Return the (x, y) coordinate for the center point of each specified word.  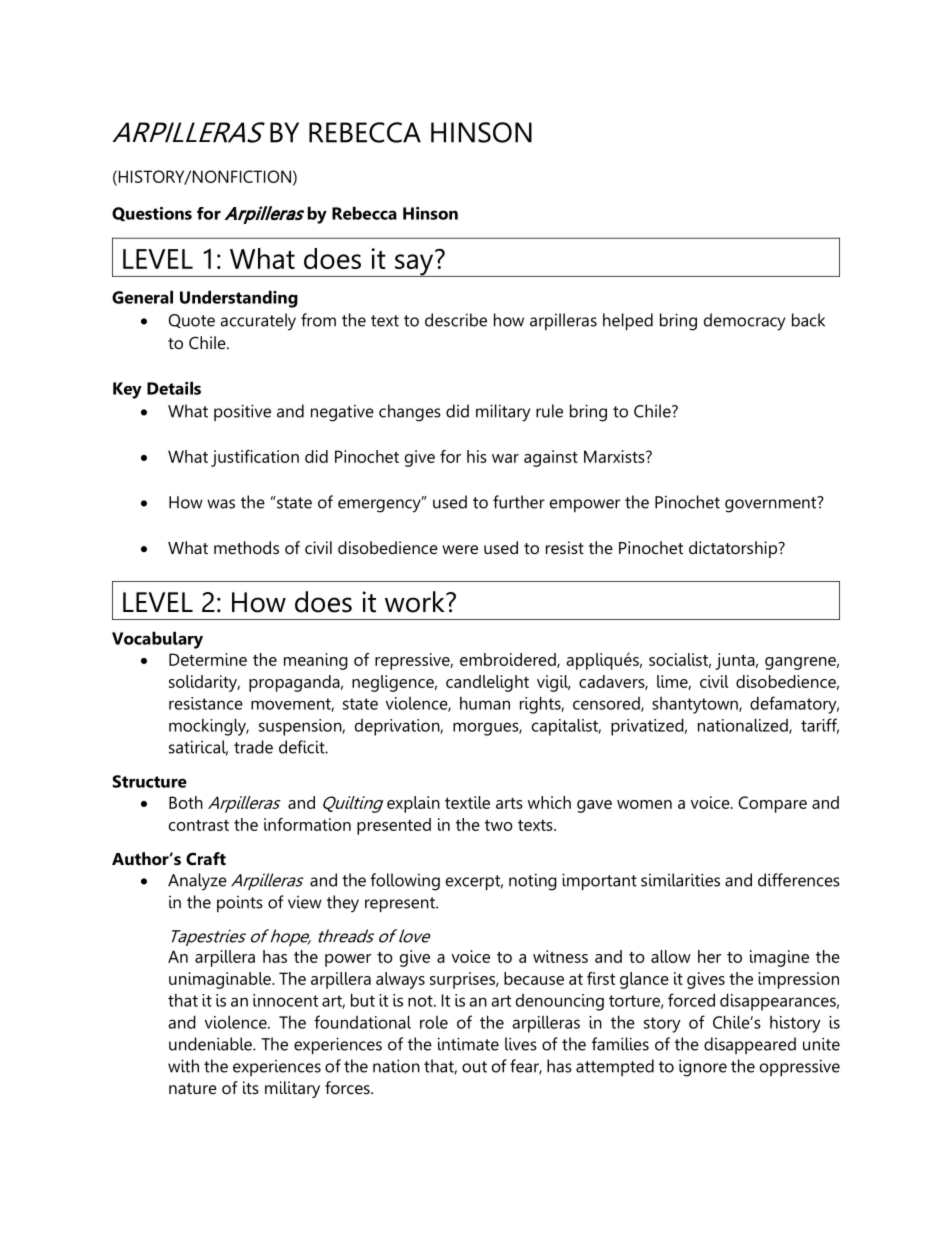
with (183, 1066)
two (499, 825)
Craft (206, 858)
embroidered (509, 660)
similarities (680, 880)
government (772, 504)
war (505, 458)
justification (255, 458)
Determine (208, 659)
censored (607, 704)
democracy (744, 322)
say (414, 265)
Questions (152, 214)
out (474, 1067)
